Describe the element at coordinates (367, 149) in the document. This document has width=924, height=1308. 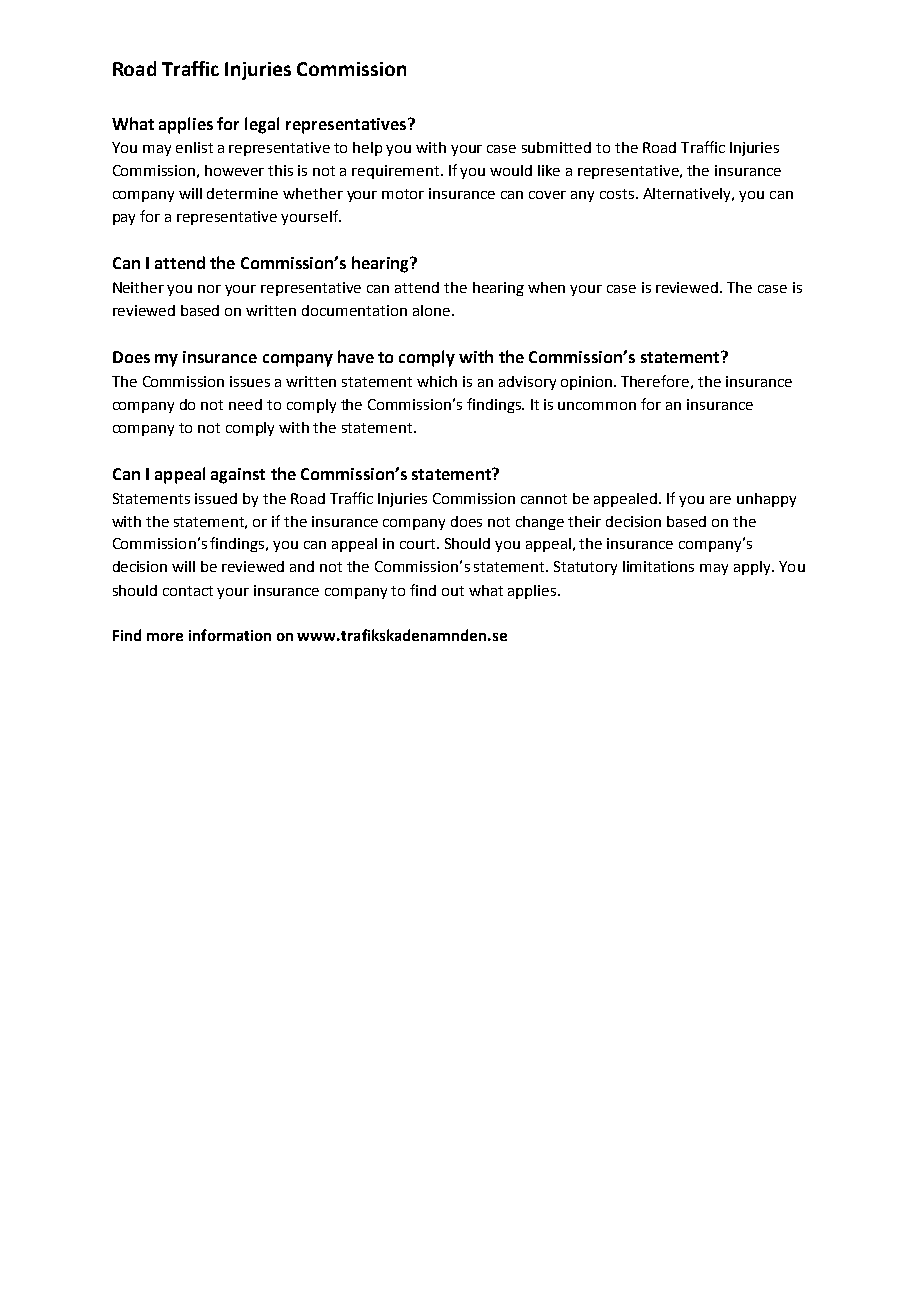
I see `help` at that location.
